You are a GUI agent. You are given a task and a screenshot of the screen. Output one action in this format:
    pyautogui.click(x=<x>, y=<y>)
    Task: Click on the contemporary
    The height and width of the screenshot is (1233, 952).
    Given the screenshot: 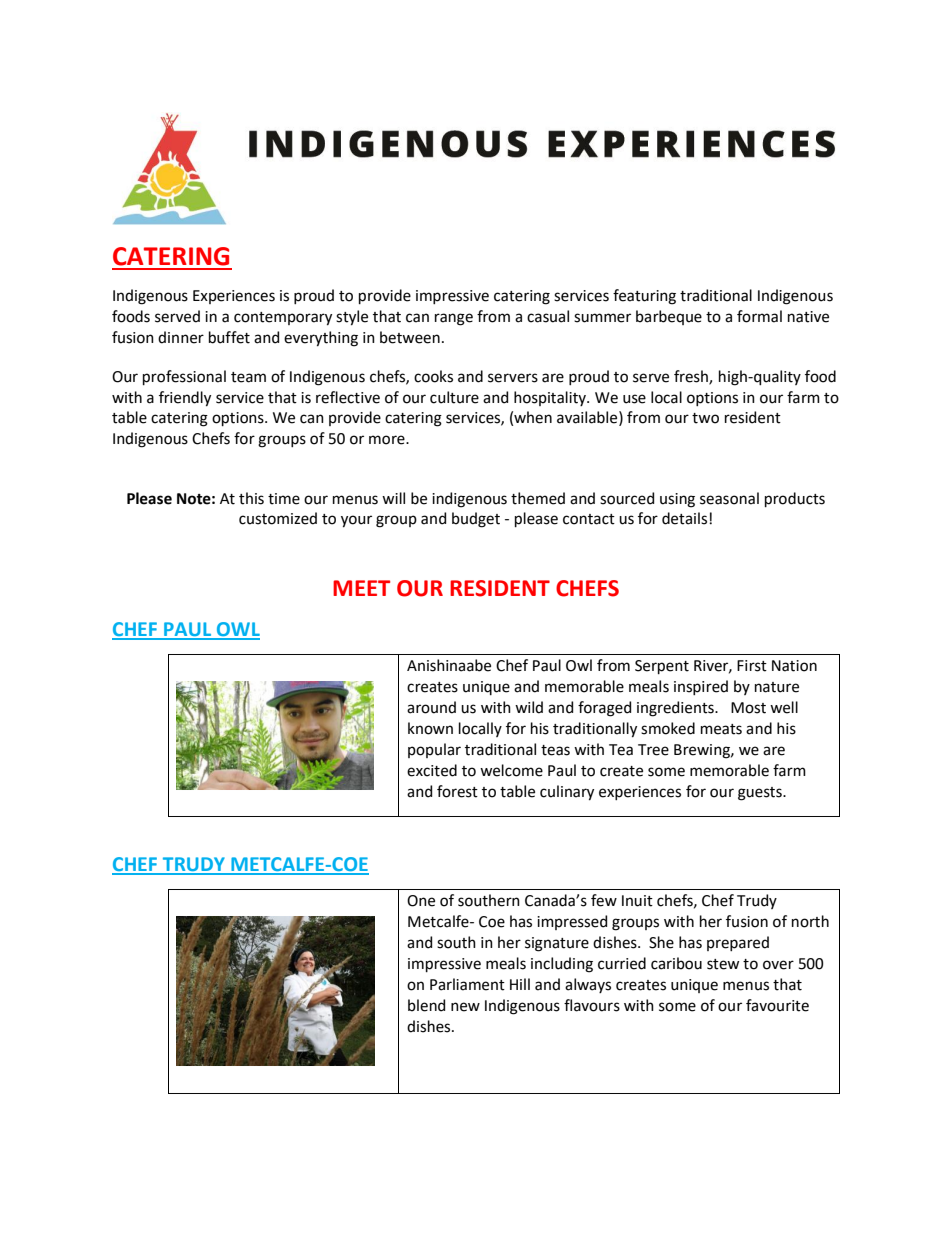 What is the action you would take?
    pyautogui.click(x=283, y=319)
